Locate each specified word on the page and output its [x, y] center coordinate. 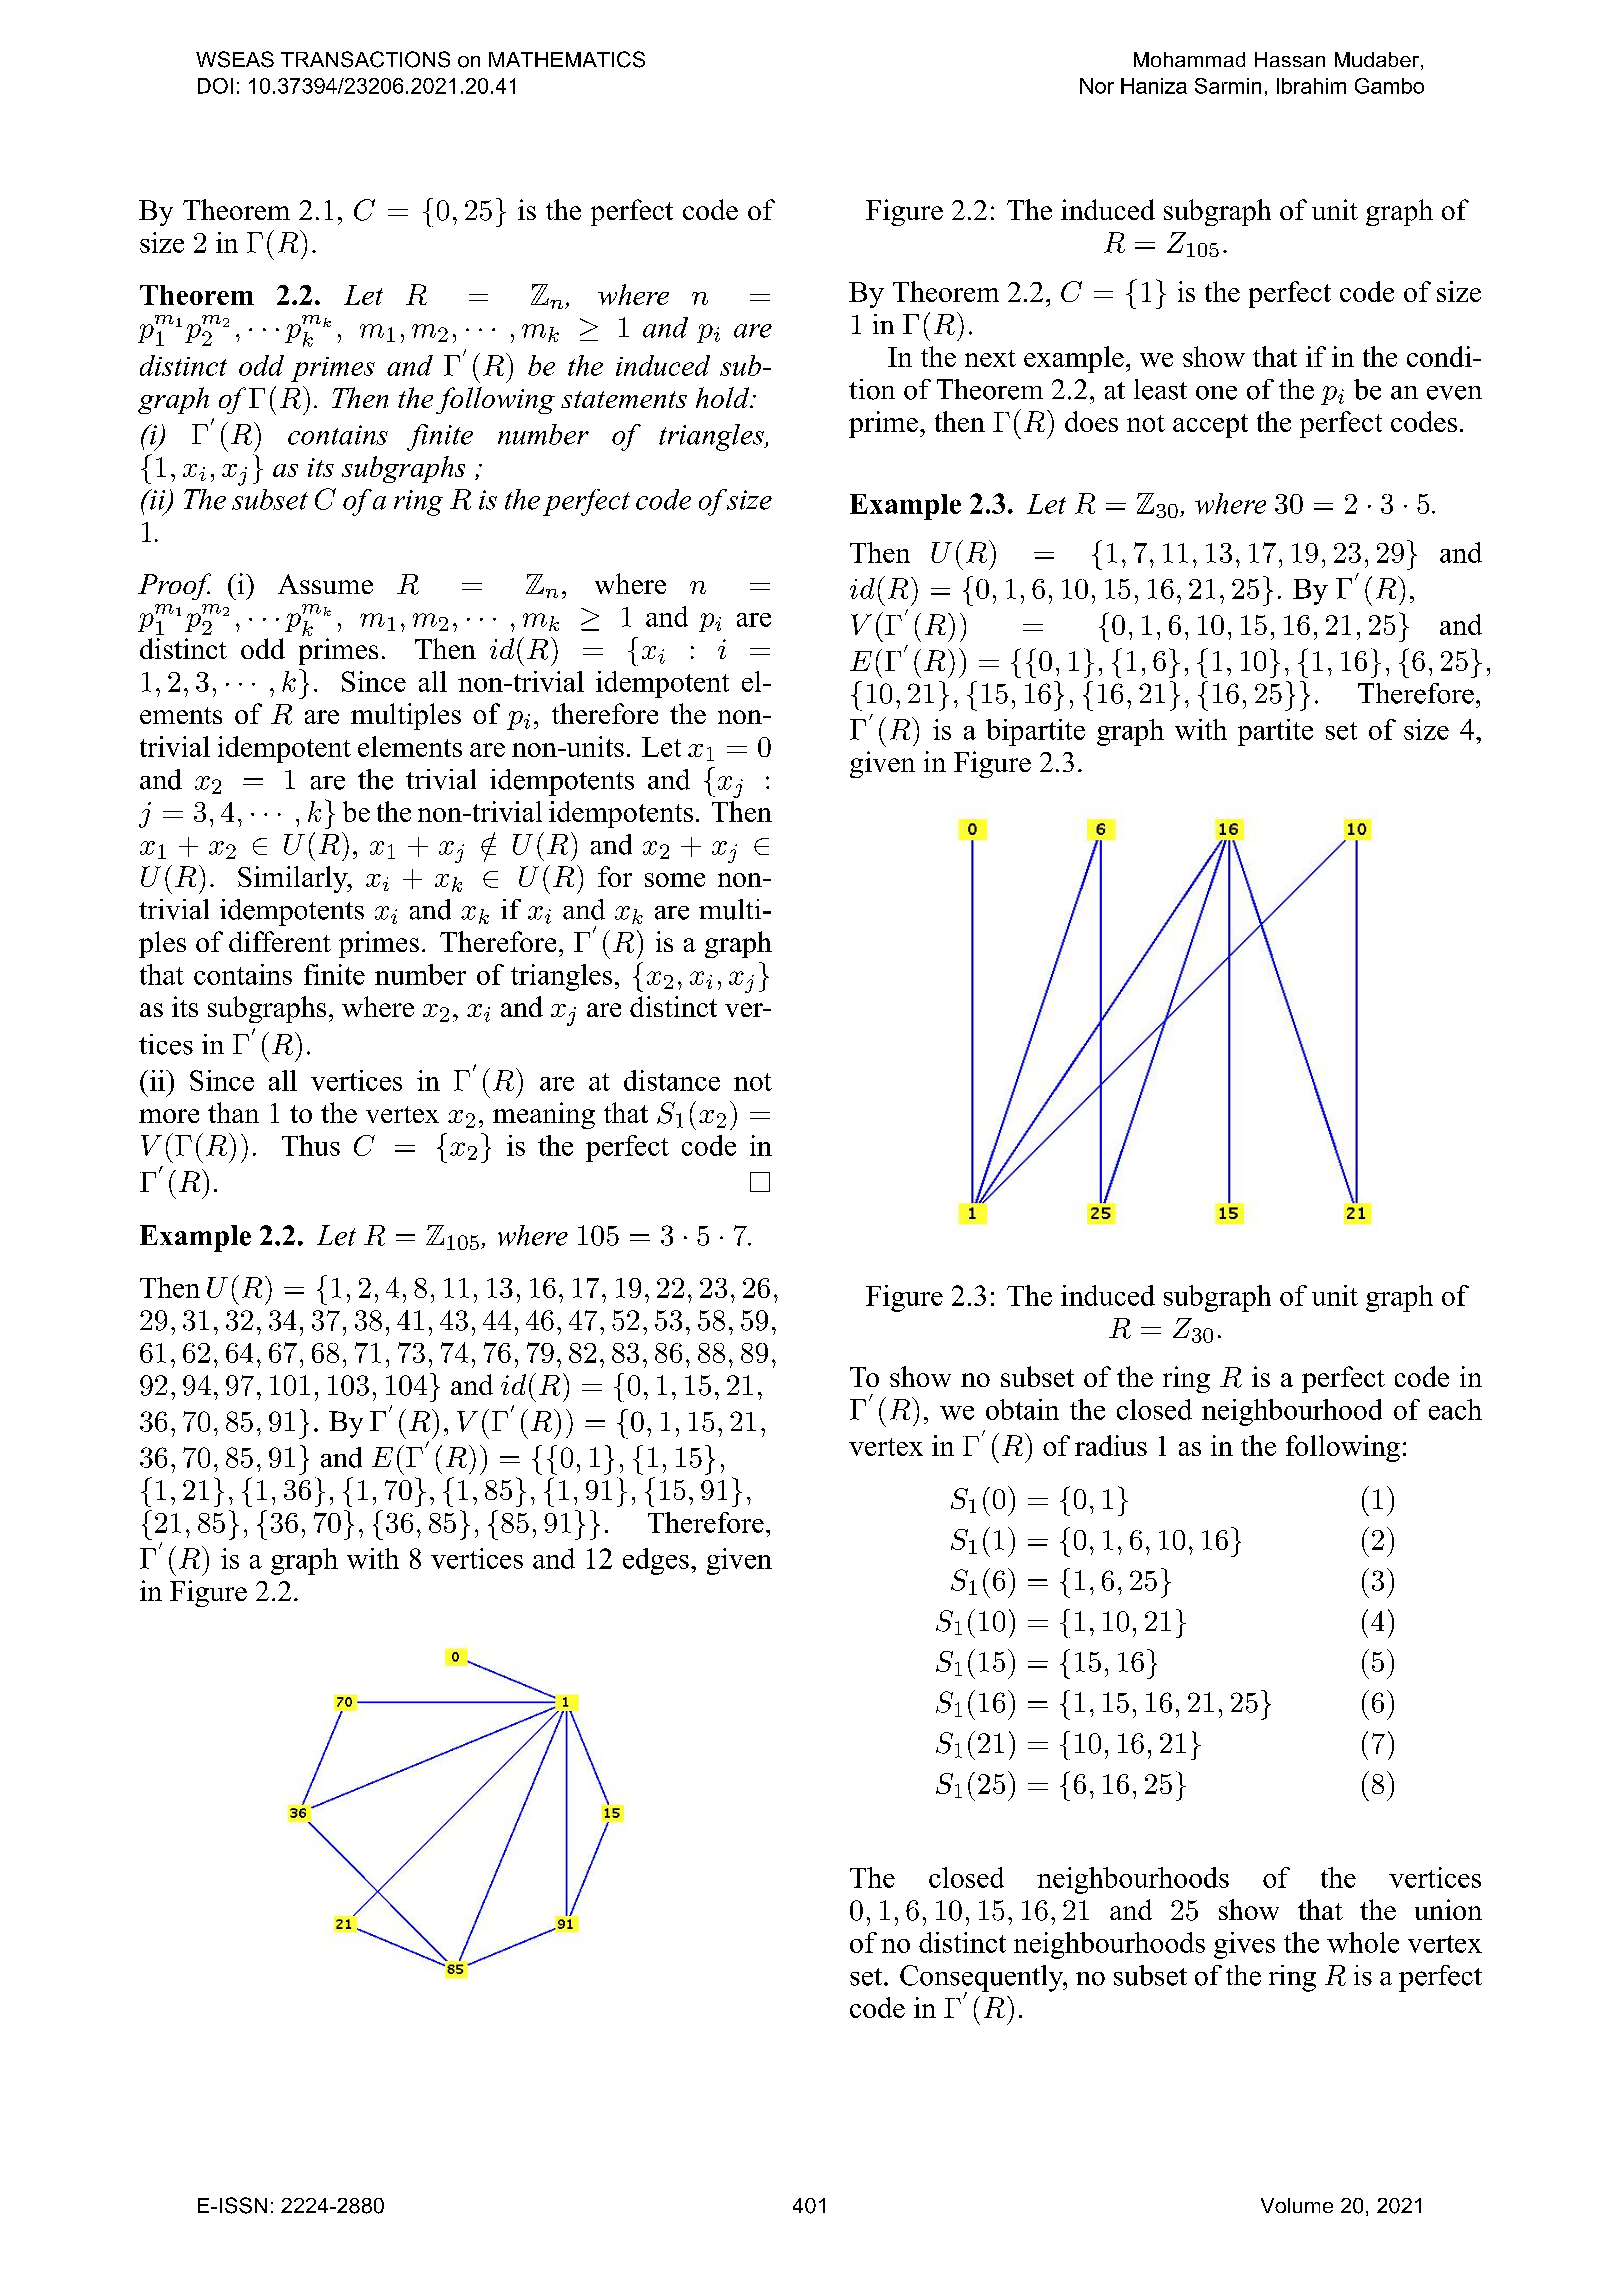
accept [1210, 426]
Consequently [983, 1979]
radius [1111, 1445]
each [1455, 1409]
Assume [325, 584]
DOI [215, 86]
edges [656, 1561]
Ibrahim [1311, 86]
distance [672, 1080]
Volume [1297, 2205]
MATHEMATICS [567, 59]
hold [724, 397]
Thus [311, 1145]
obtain [1022, 1409]
